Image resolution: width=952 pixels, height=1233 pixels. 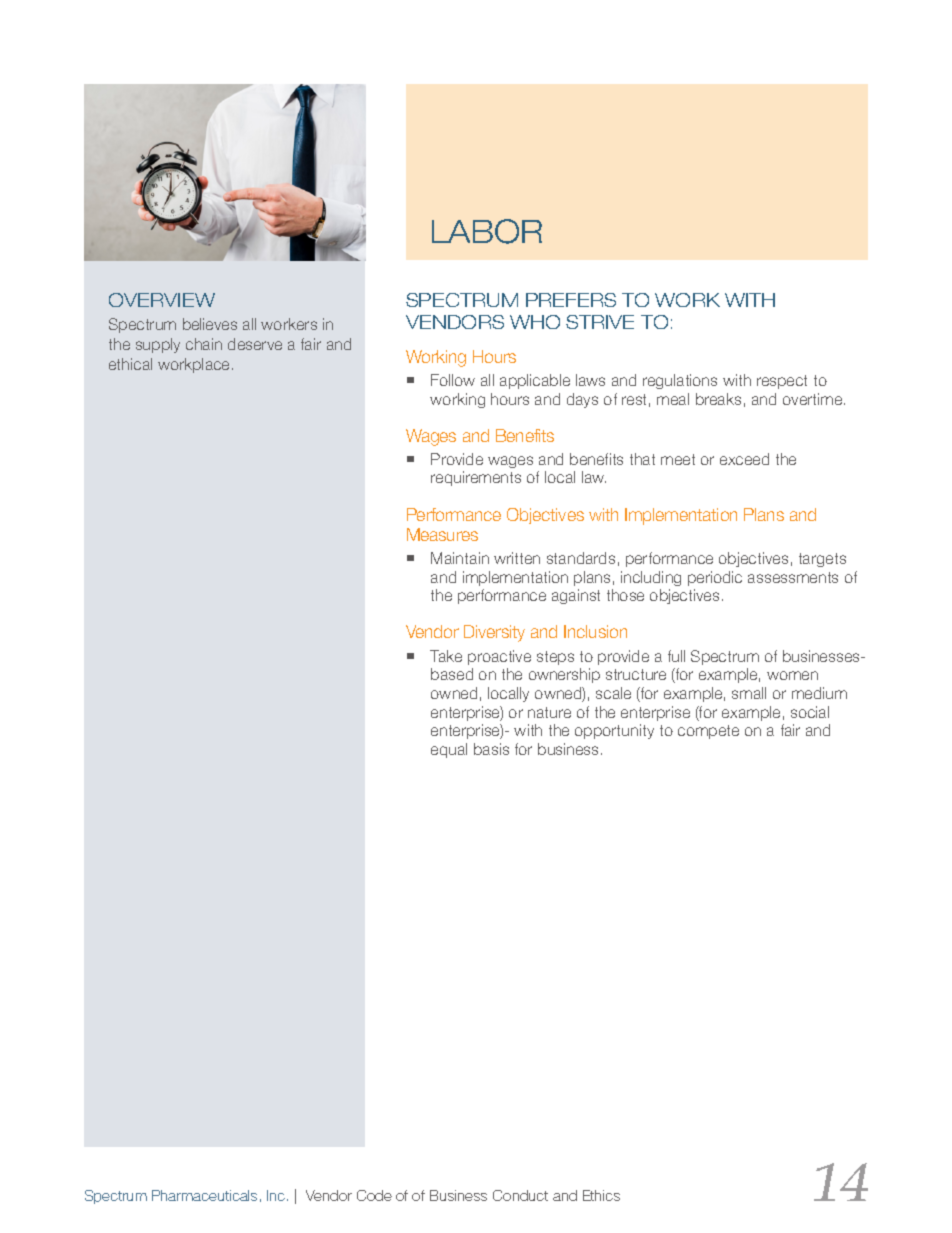 I want to click on LABOR, so click(x=487, y=231).
